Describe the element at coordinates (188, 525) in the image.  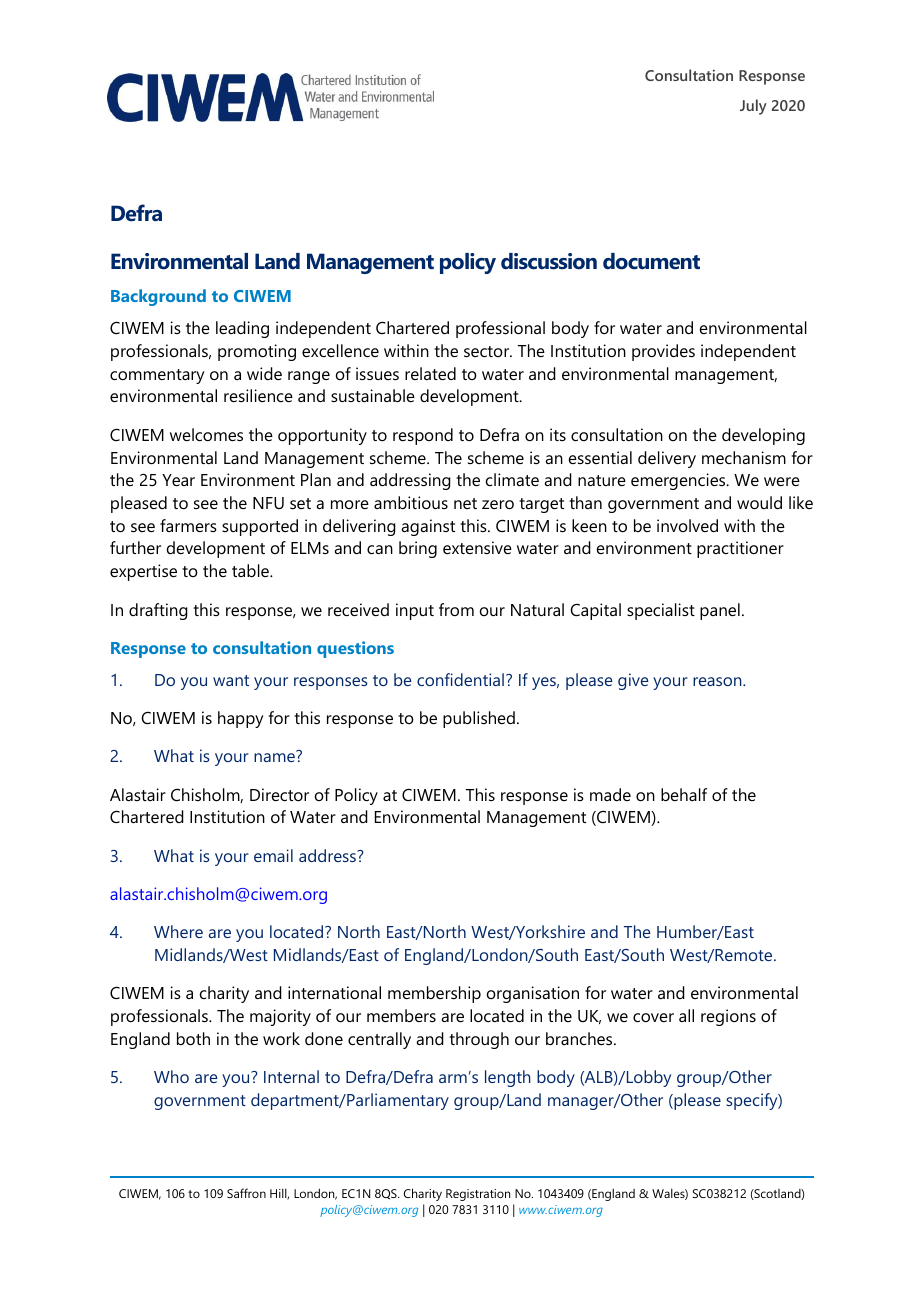
I see `farmers` at that location.
